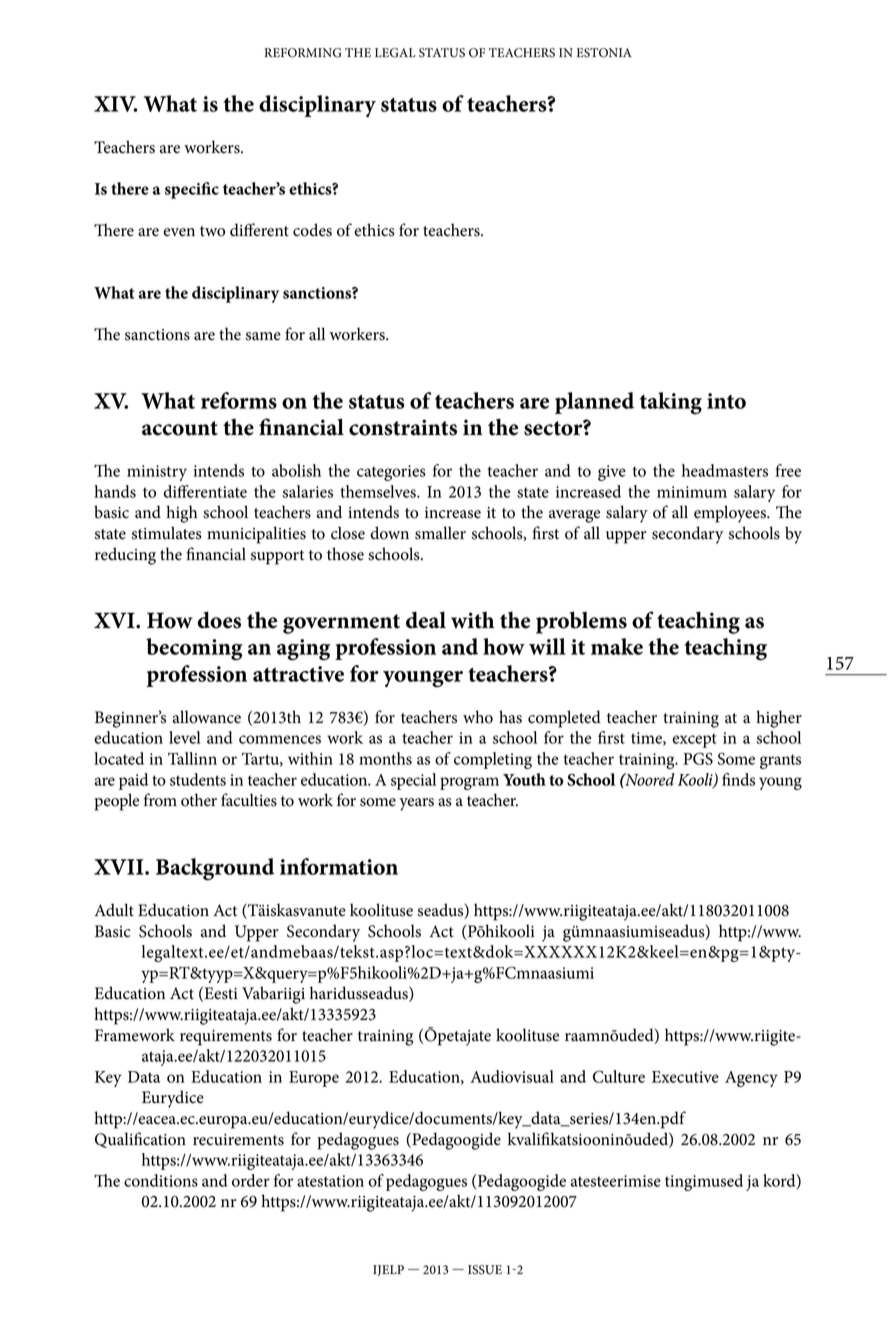 The height and width of the document is (1321, 896). I want to click on information, so click(339, 866).
